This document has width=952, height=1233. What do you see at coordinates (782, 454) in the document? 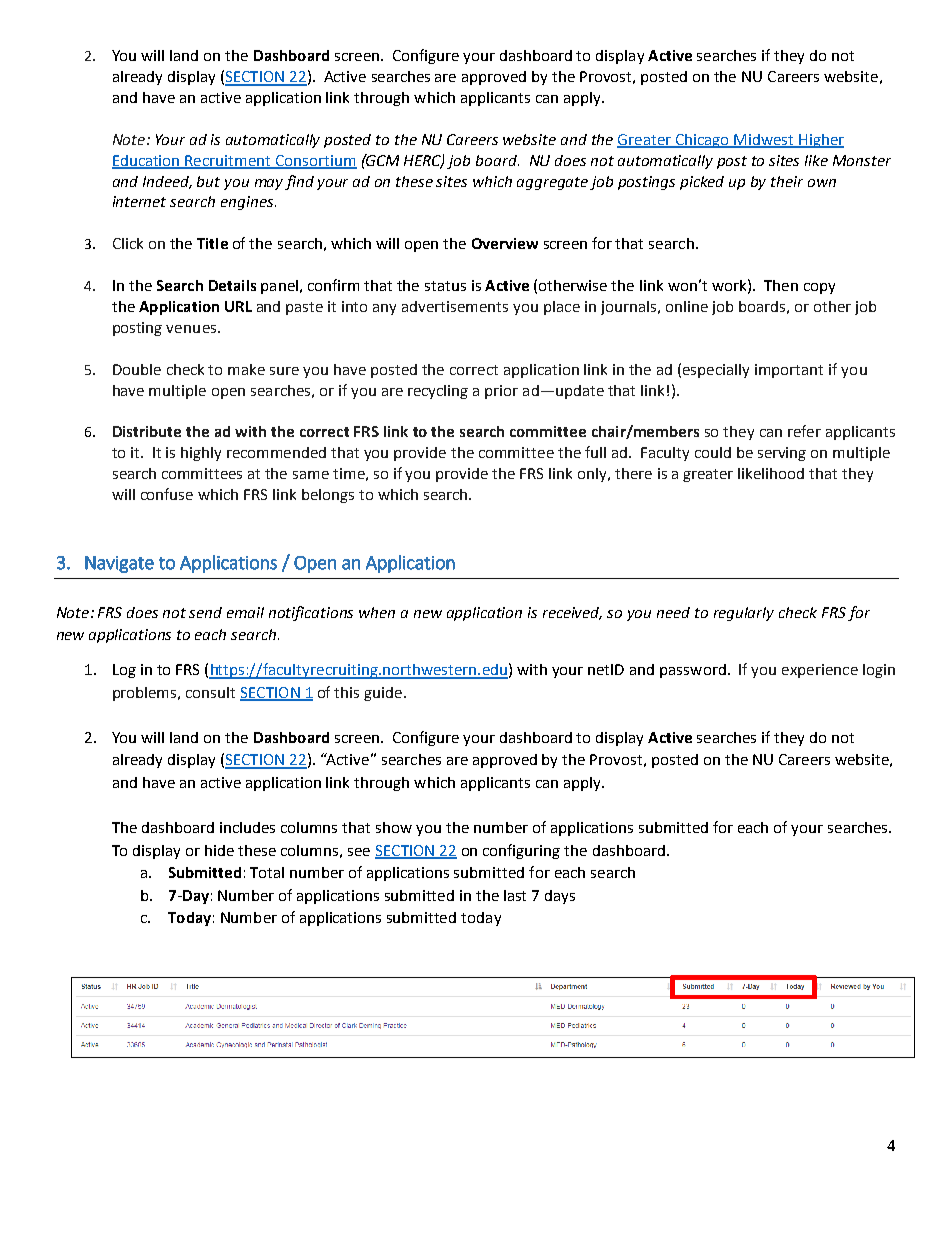
I see `serving` at bounding box center [782, 454].
